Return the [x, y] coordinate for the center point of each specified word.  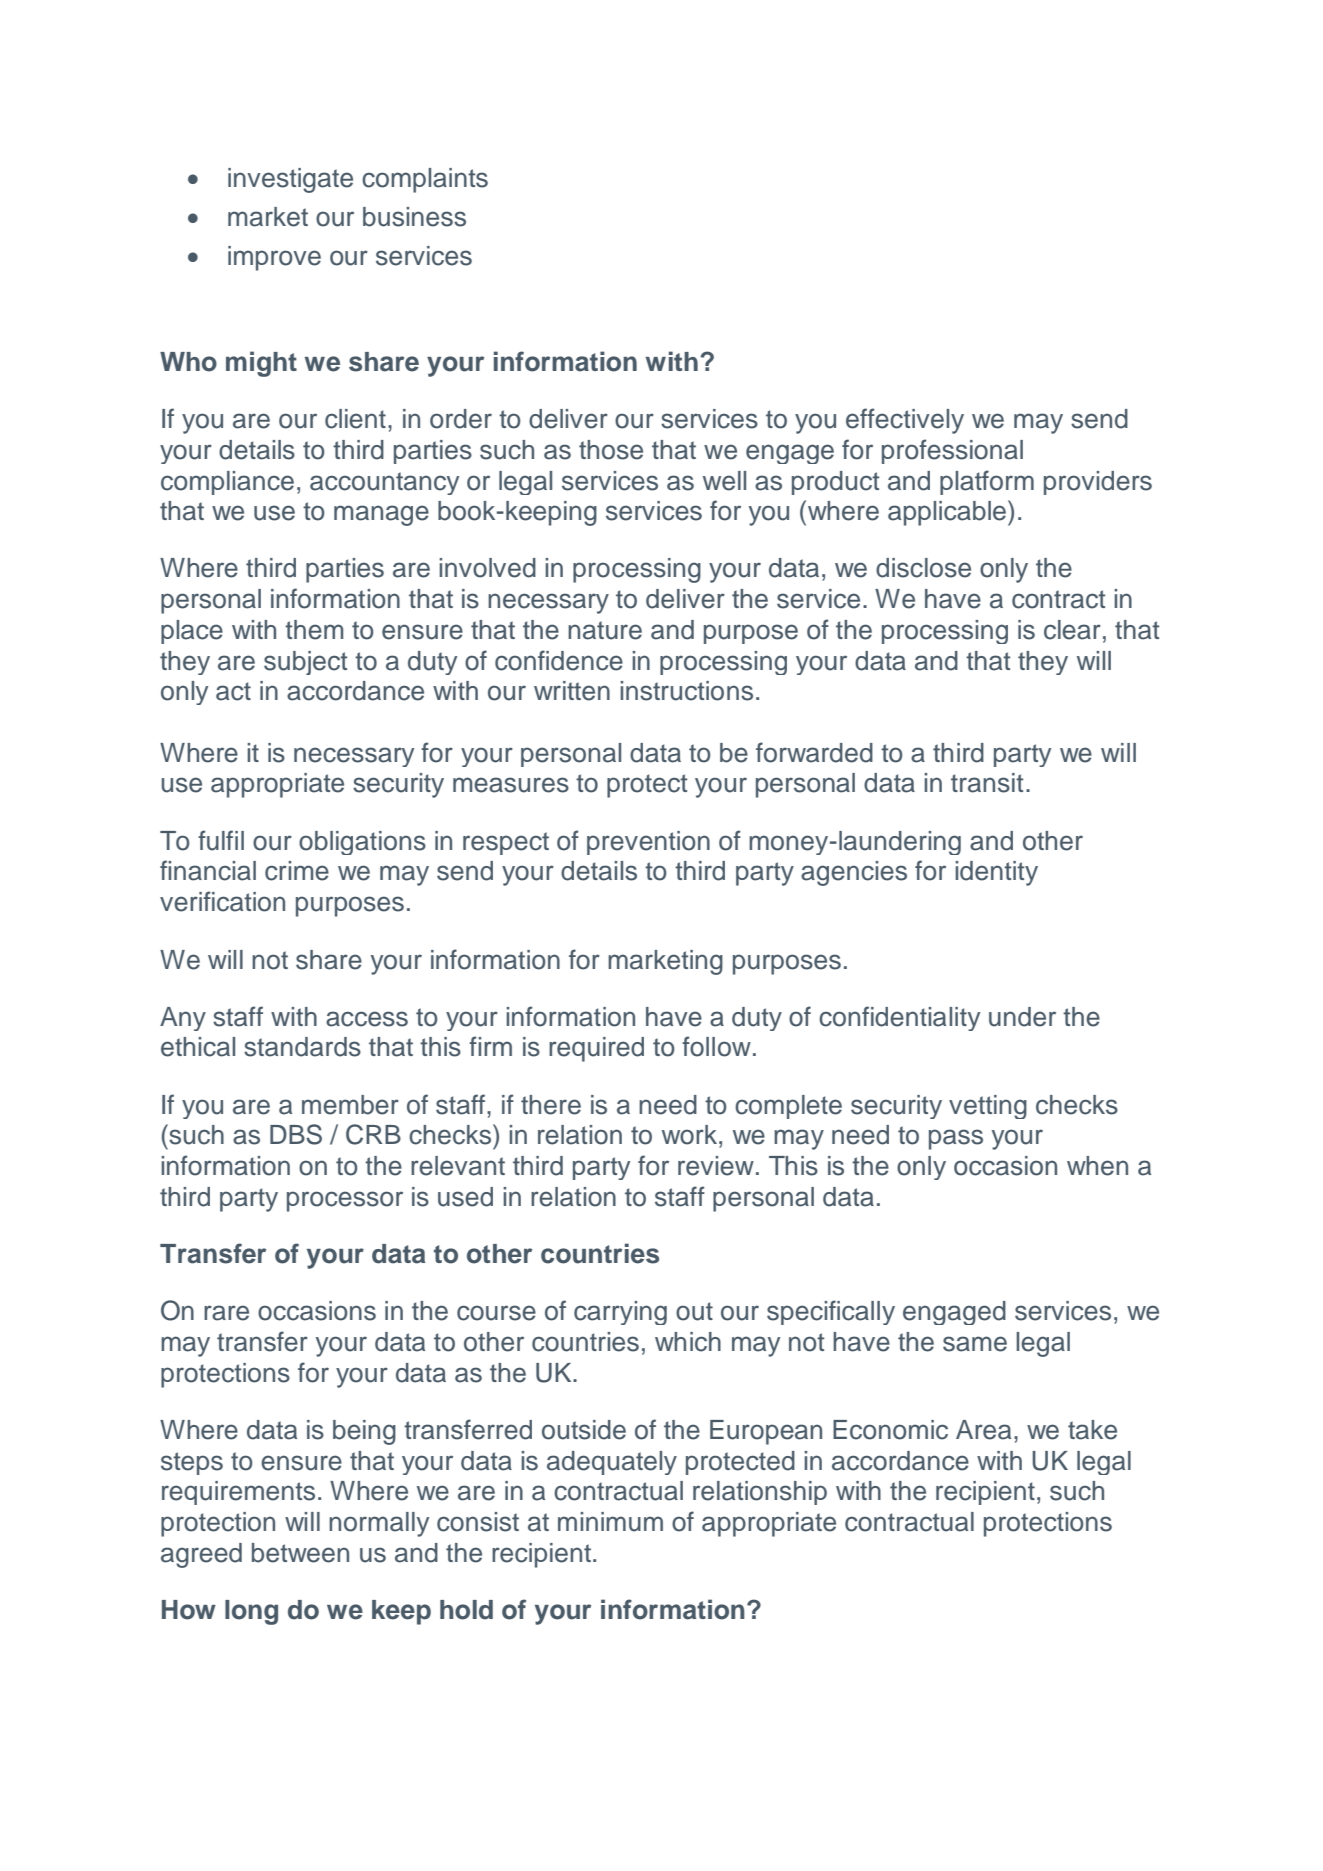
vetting [988, 1107]
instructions [686, 691]
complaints [425, 180]
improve [274, 258]
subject [305, 663]
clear [1072, 630]
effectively [905, 421]
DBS [296, 1134]
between [300, 1553]
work [691, 1135]
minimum [610, 1522]
